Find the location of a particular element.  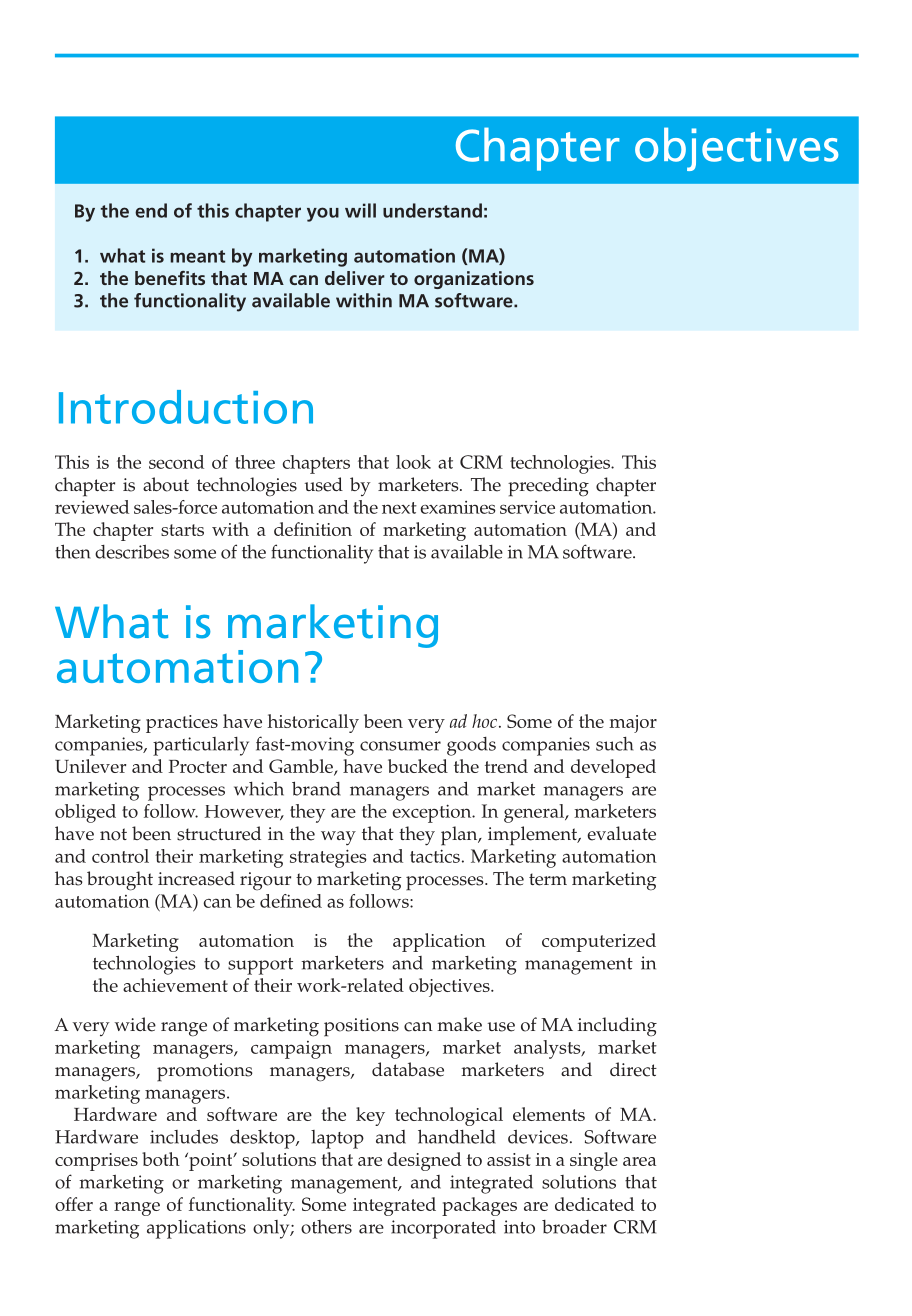

next is located at coordinates (399, 508).
